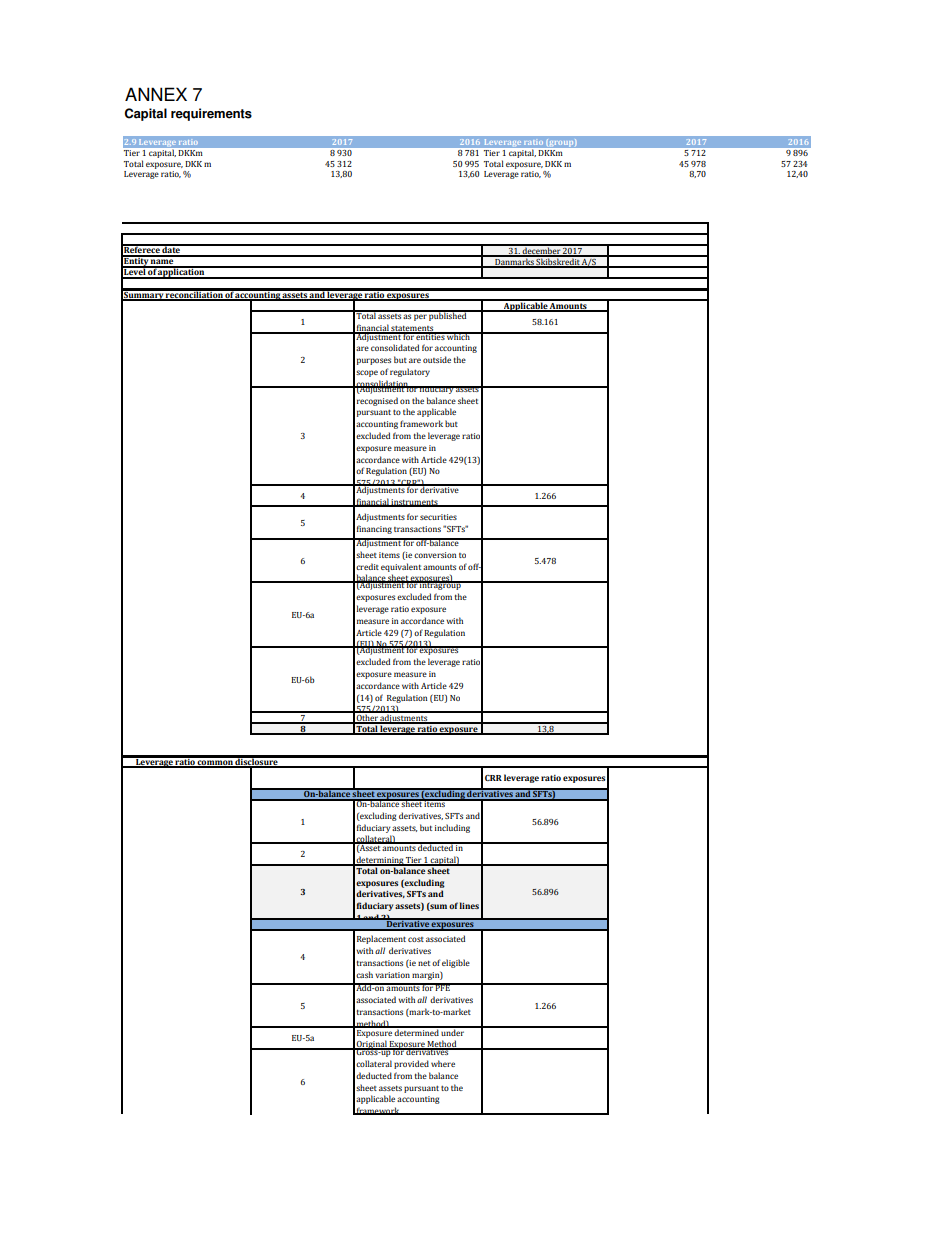 Image resolution: width=952 pixels, height=1233 pixels. I want to click on provided, so click(411, 1064).
